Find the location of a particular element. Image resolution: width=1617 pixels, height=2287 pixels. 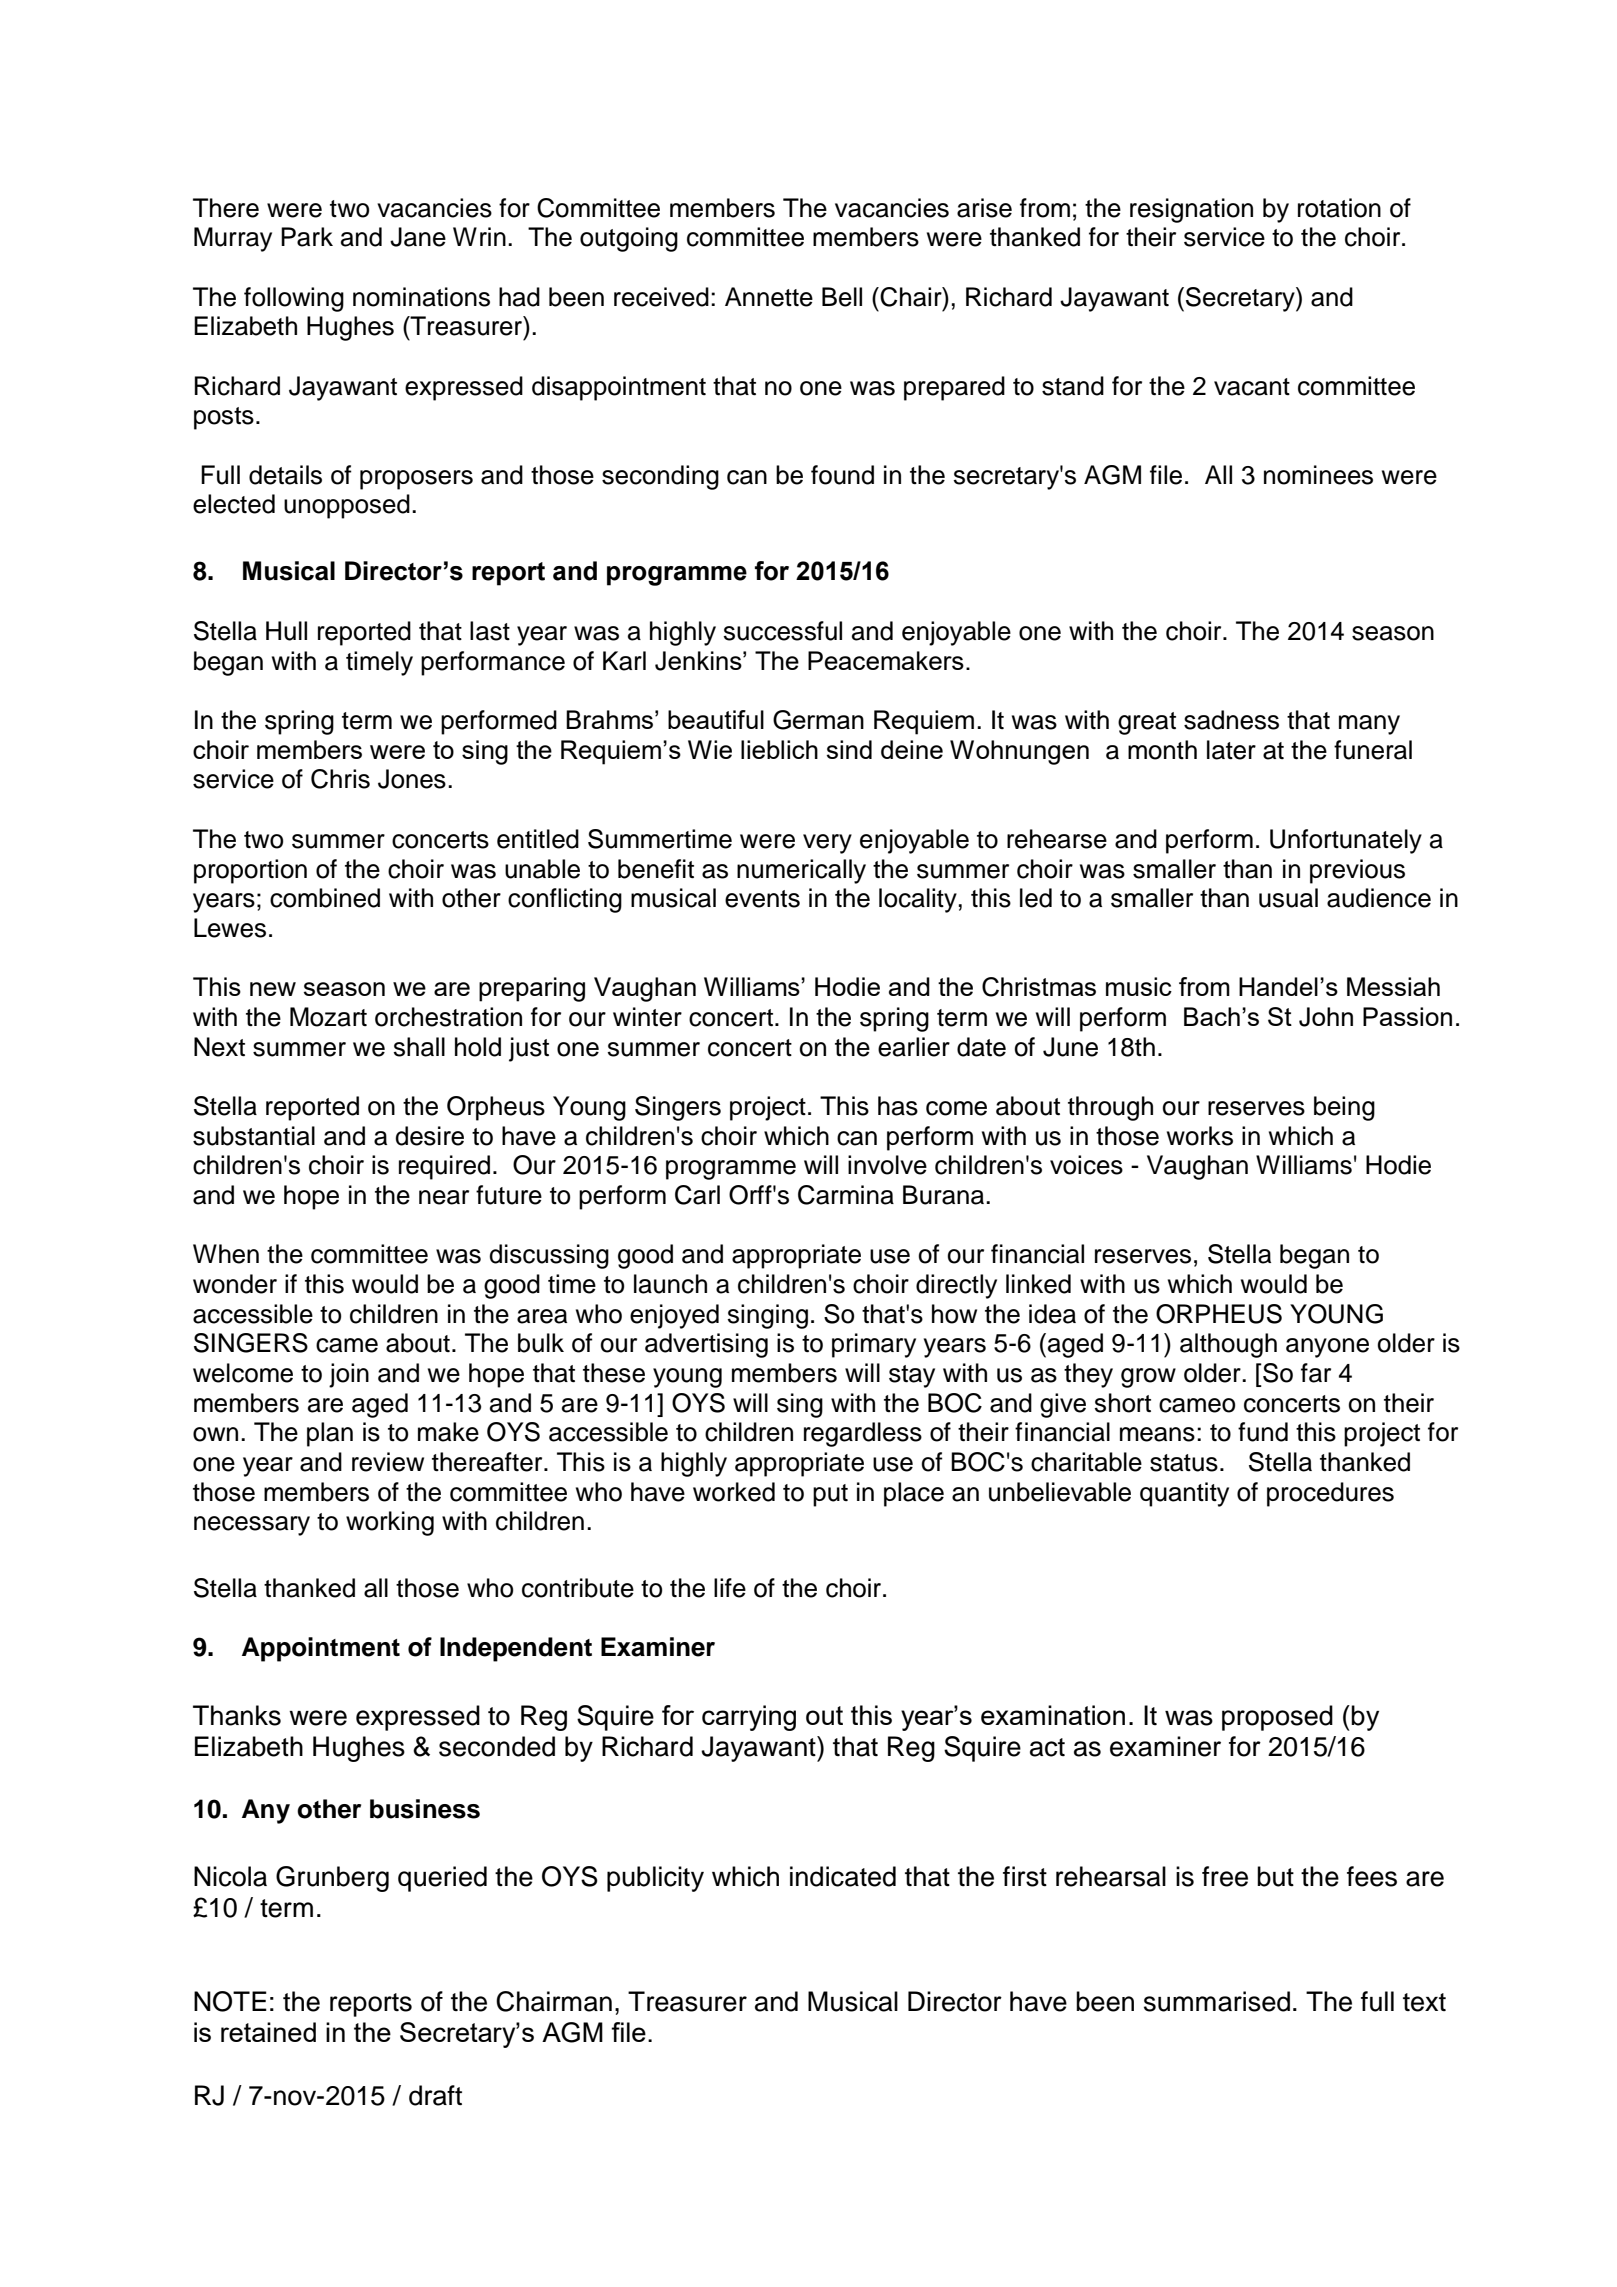

Park is located at coordinates (307, 237).
